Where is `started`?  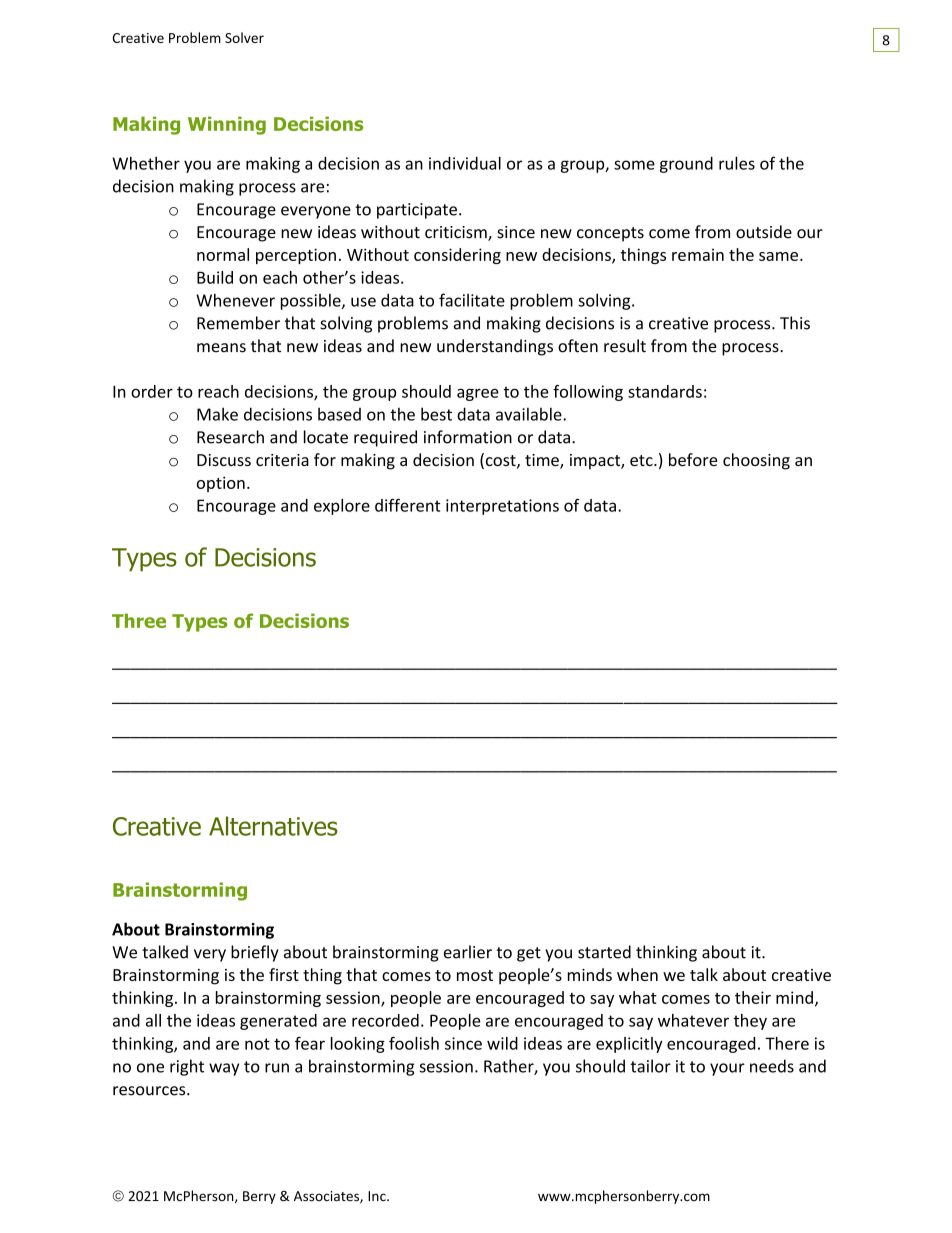
started is located at coordinates (604, 952).
